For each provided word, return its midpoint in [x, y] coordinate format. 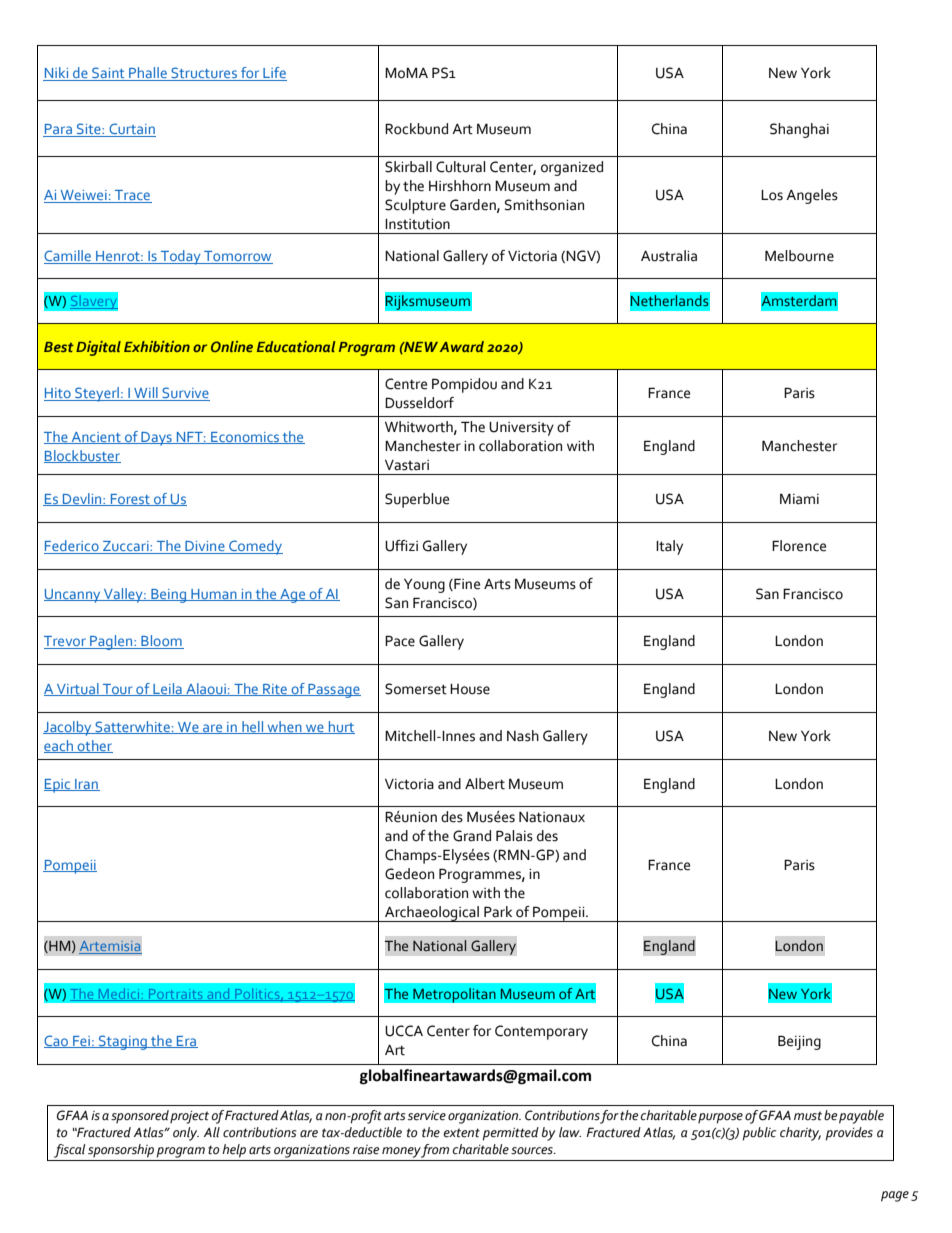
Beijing [799, 1042]
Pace [400, 641]
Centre [406, 384]
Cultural [460, 167]
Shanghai [799, 130]
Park [498, 912]
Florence [799, 546]
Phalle [148, 74]
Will [146, 394]
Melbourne [799, 256]
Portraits [176, 995]
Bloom [161, 642]
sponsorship [121, 1151]
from [434, 1151]
